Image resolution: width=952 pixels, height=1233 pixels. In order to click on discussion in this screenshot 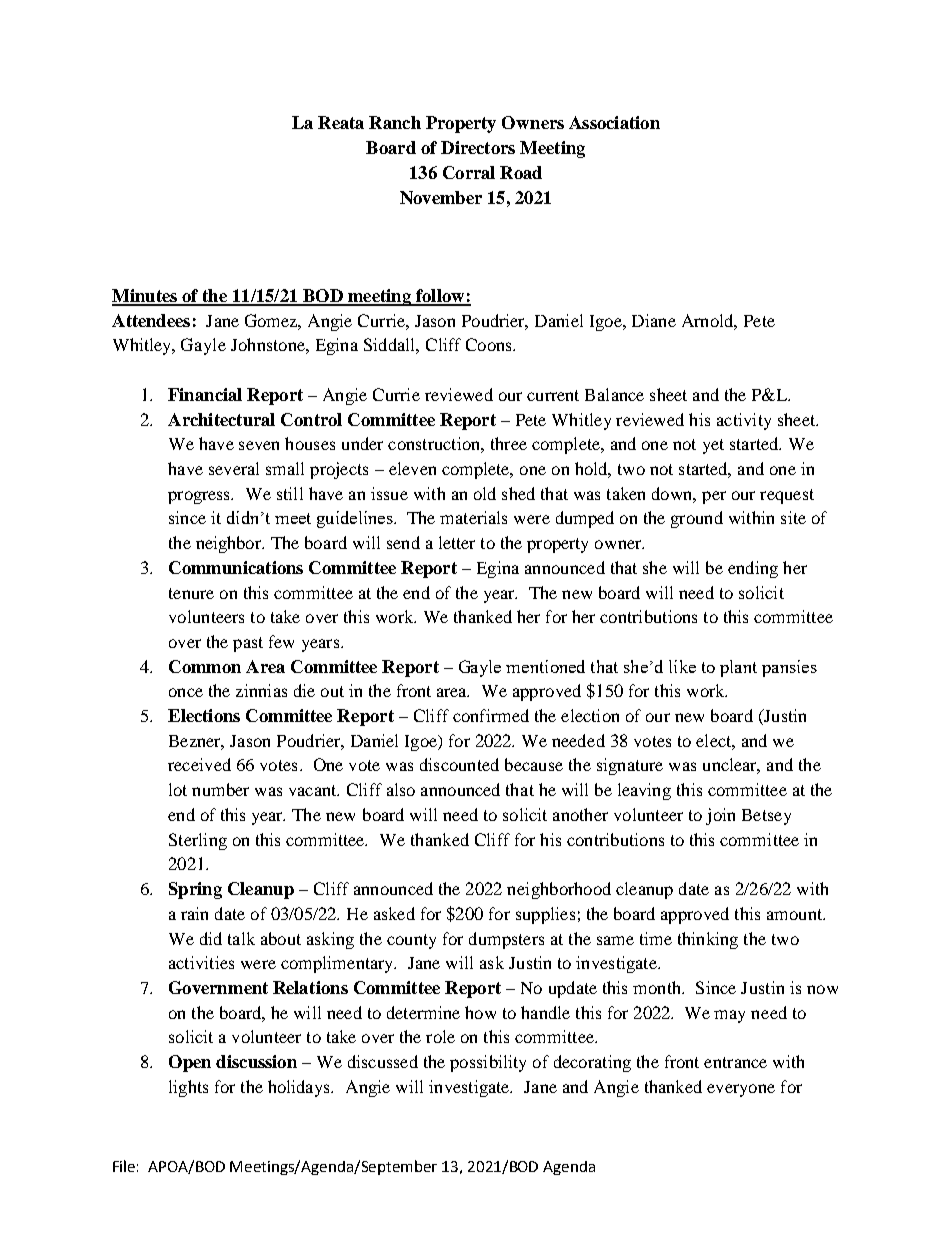, I will do `click(256, 1061)`.
